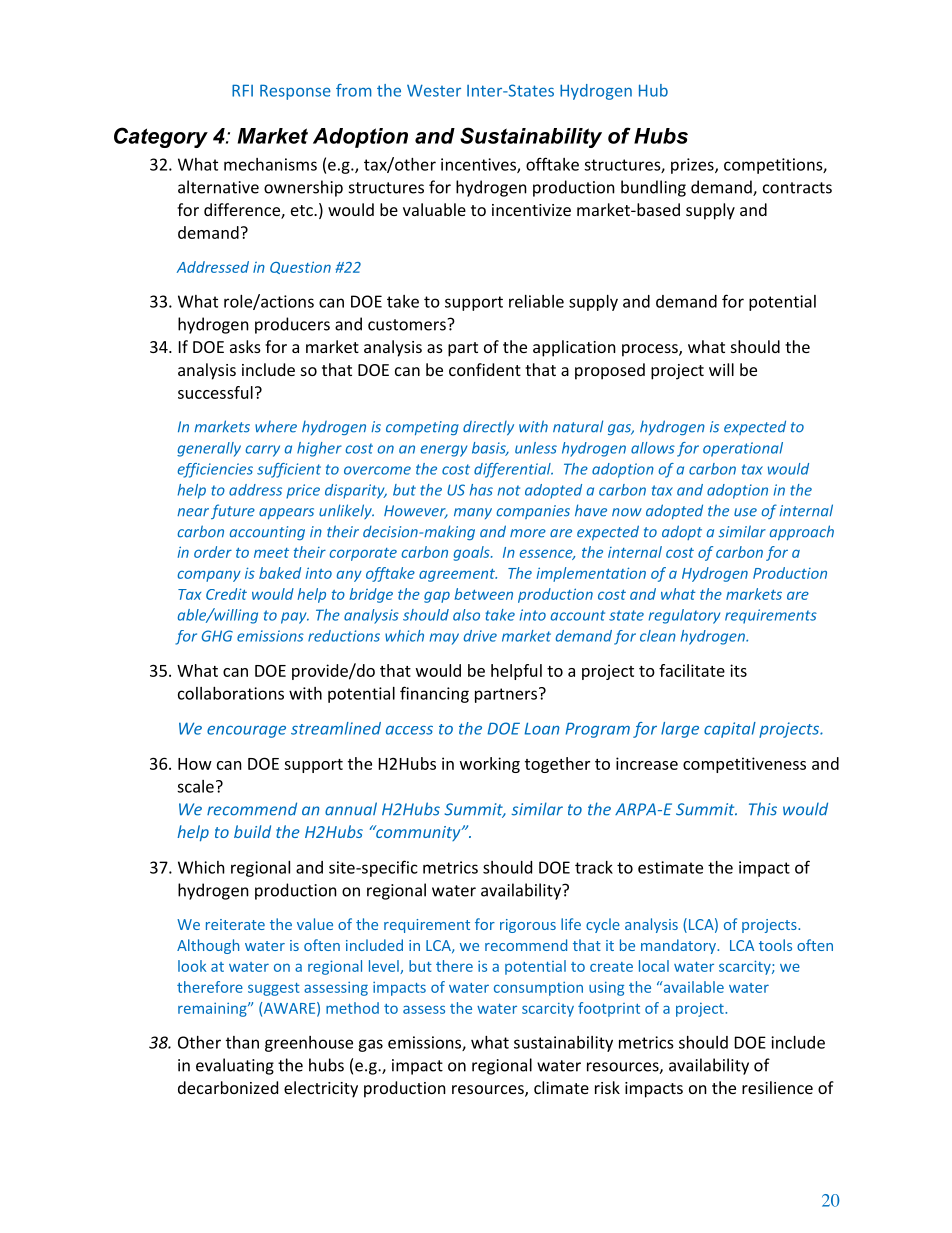 The image size is (952, 1233). Describe the element at coordinates (235, 1066) in the screenshot. I see `evaluating` at that location.
